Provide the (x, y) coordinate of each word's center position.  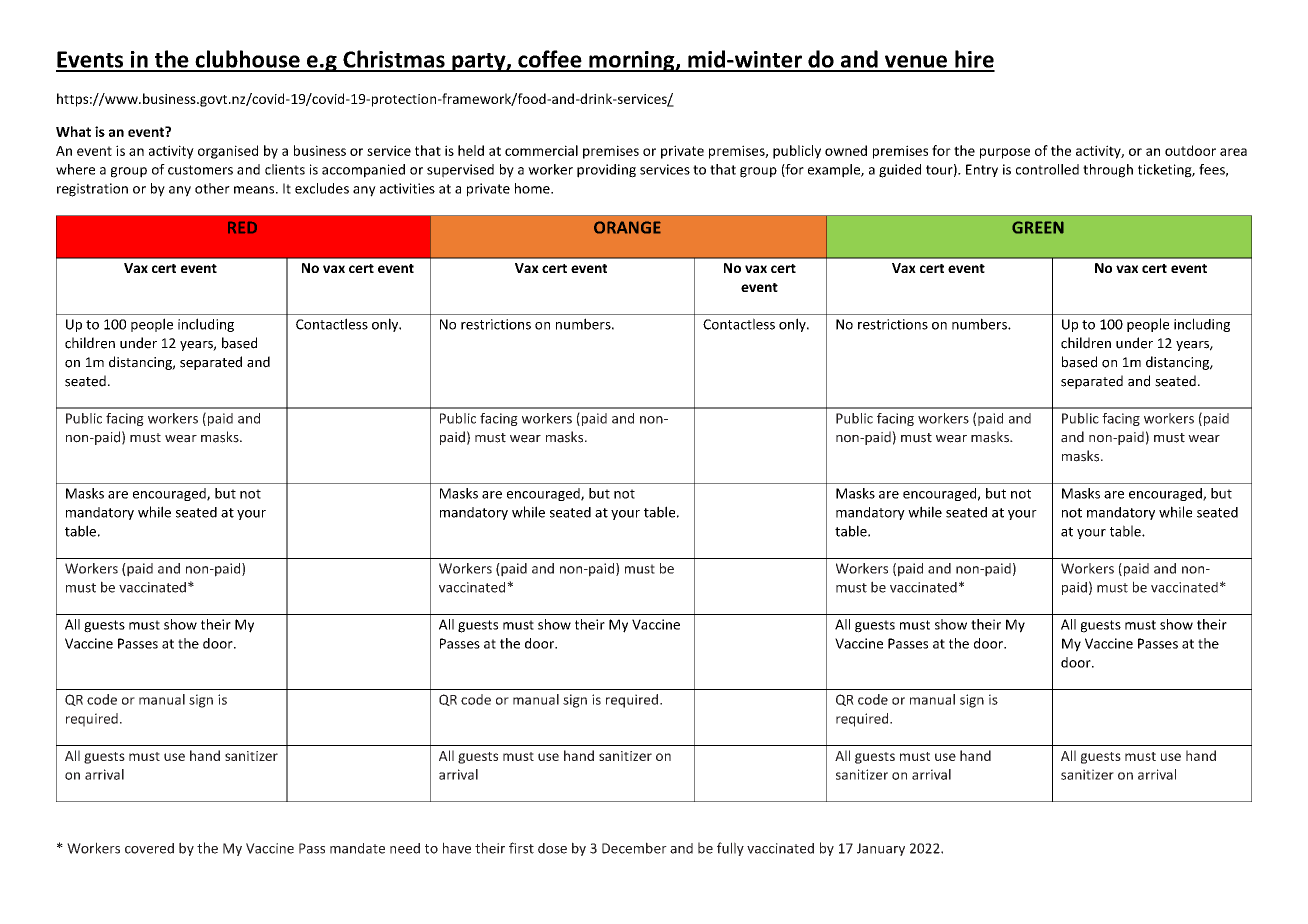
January (881, 849)
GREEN (1038, 227)
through (1108, 171)
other (212, 188)
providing (606, 171)
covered (149, 848)
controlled (1047, 169)
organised (228, 152)
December (634, 848)
